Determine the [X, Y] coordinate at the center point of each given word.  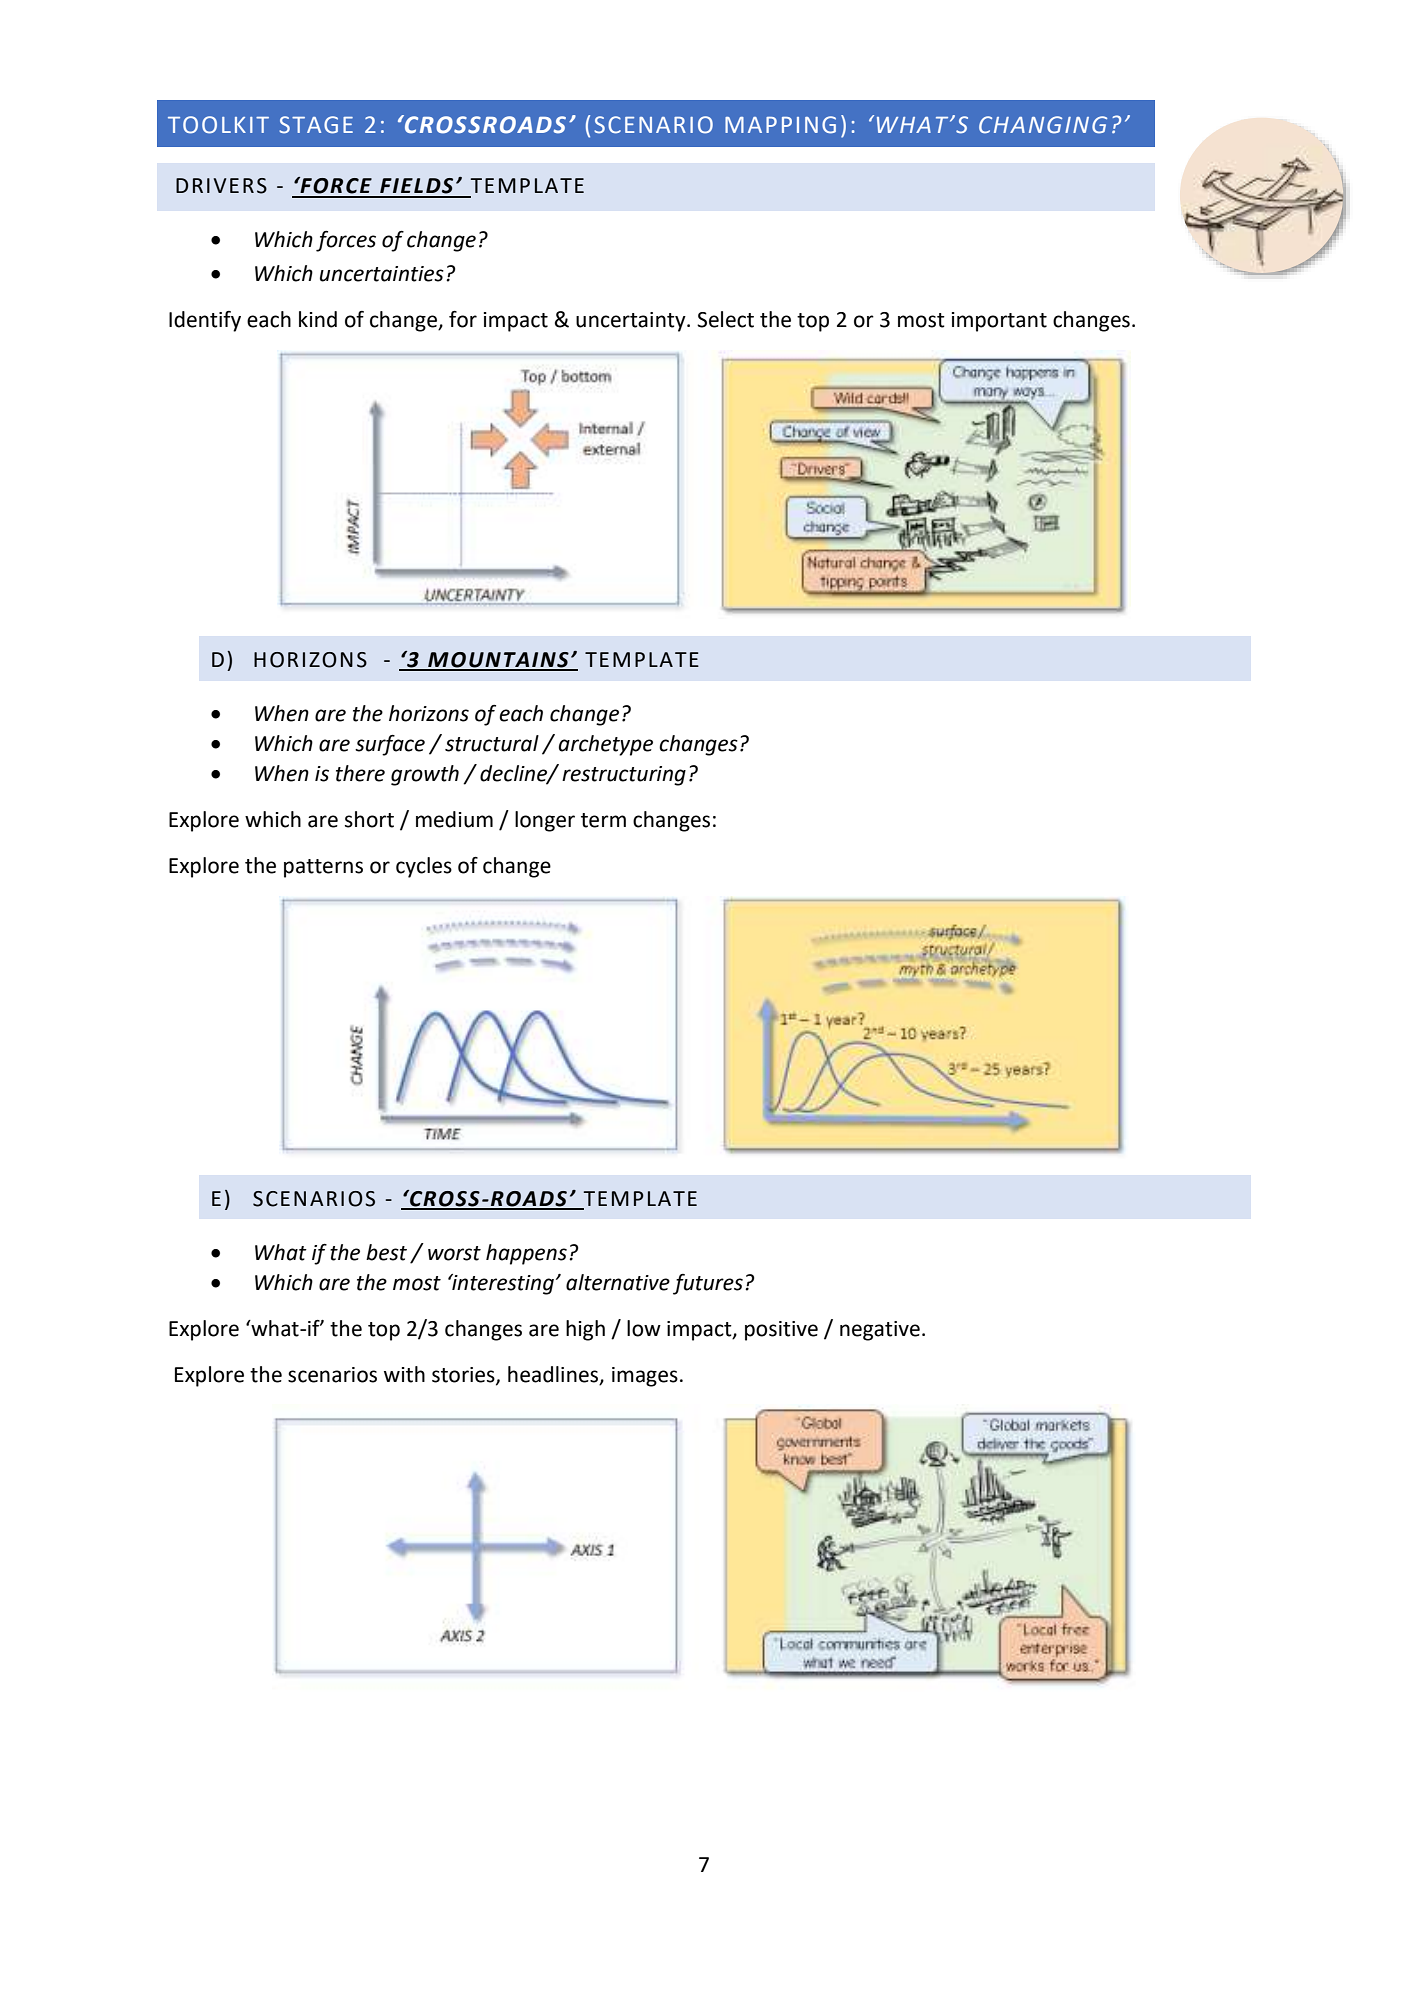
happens [526, 1254]
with [404, 1374]
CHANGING [1043, 125]
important [999, 322]
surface [390, 745]
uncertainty [632, 322]
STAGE [316, 125]
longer [545, 821]
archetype [606, 745]
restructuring [624, 776]
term [603, 820]
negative [880, 1331]
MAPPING [780, 125]
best [386, 1252]
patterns [323, 868]
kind [318, 319]
